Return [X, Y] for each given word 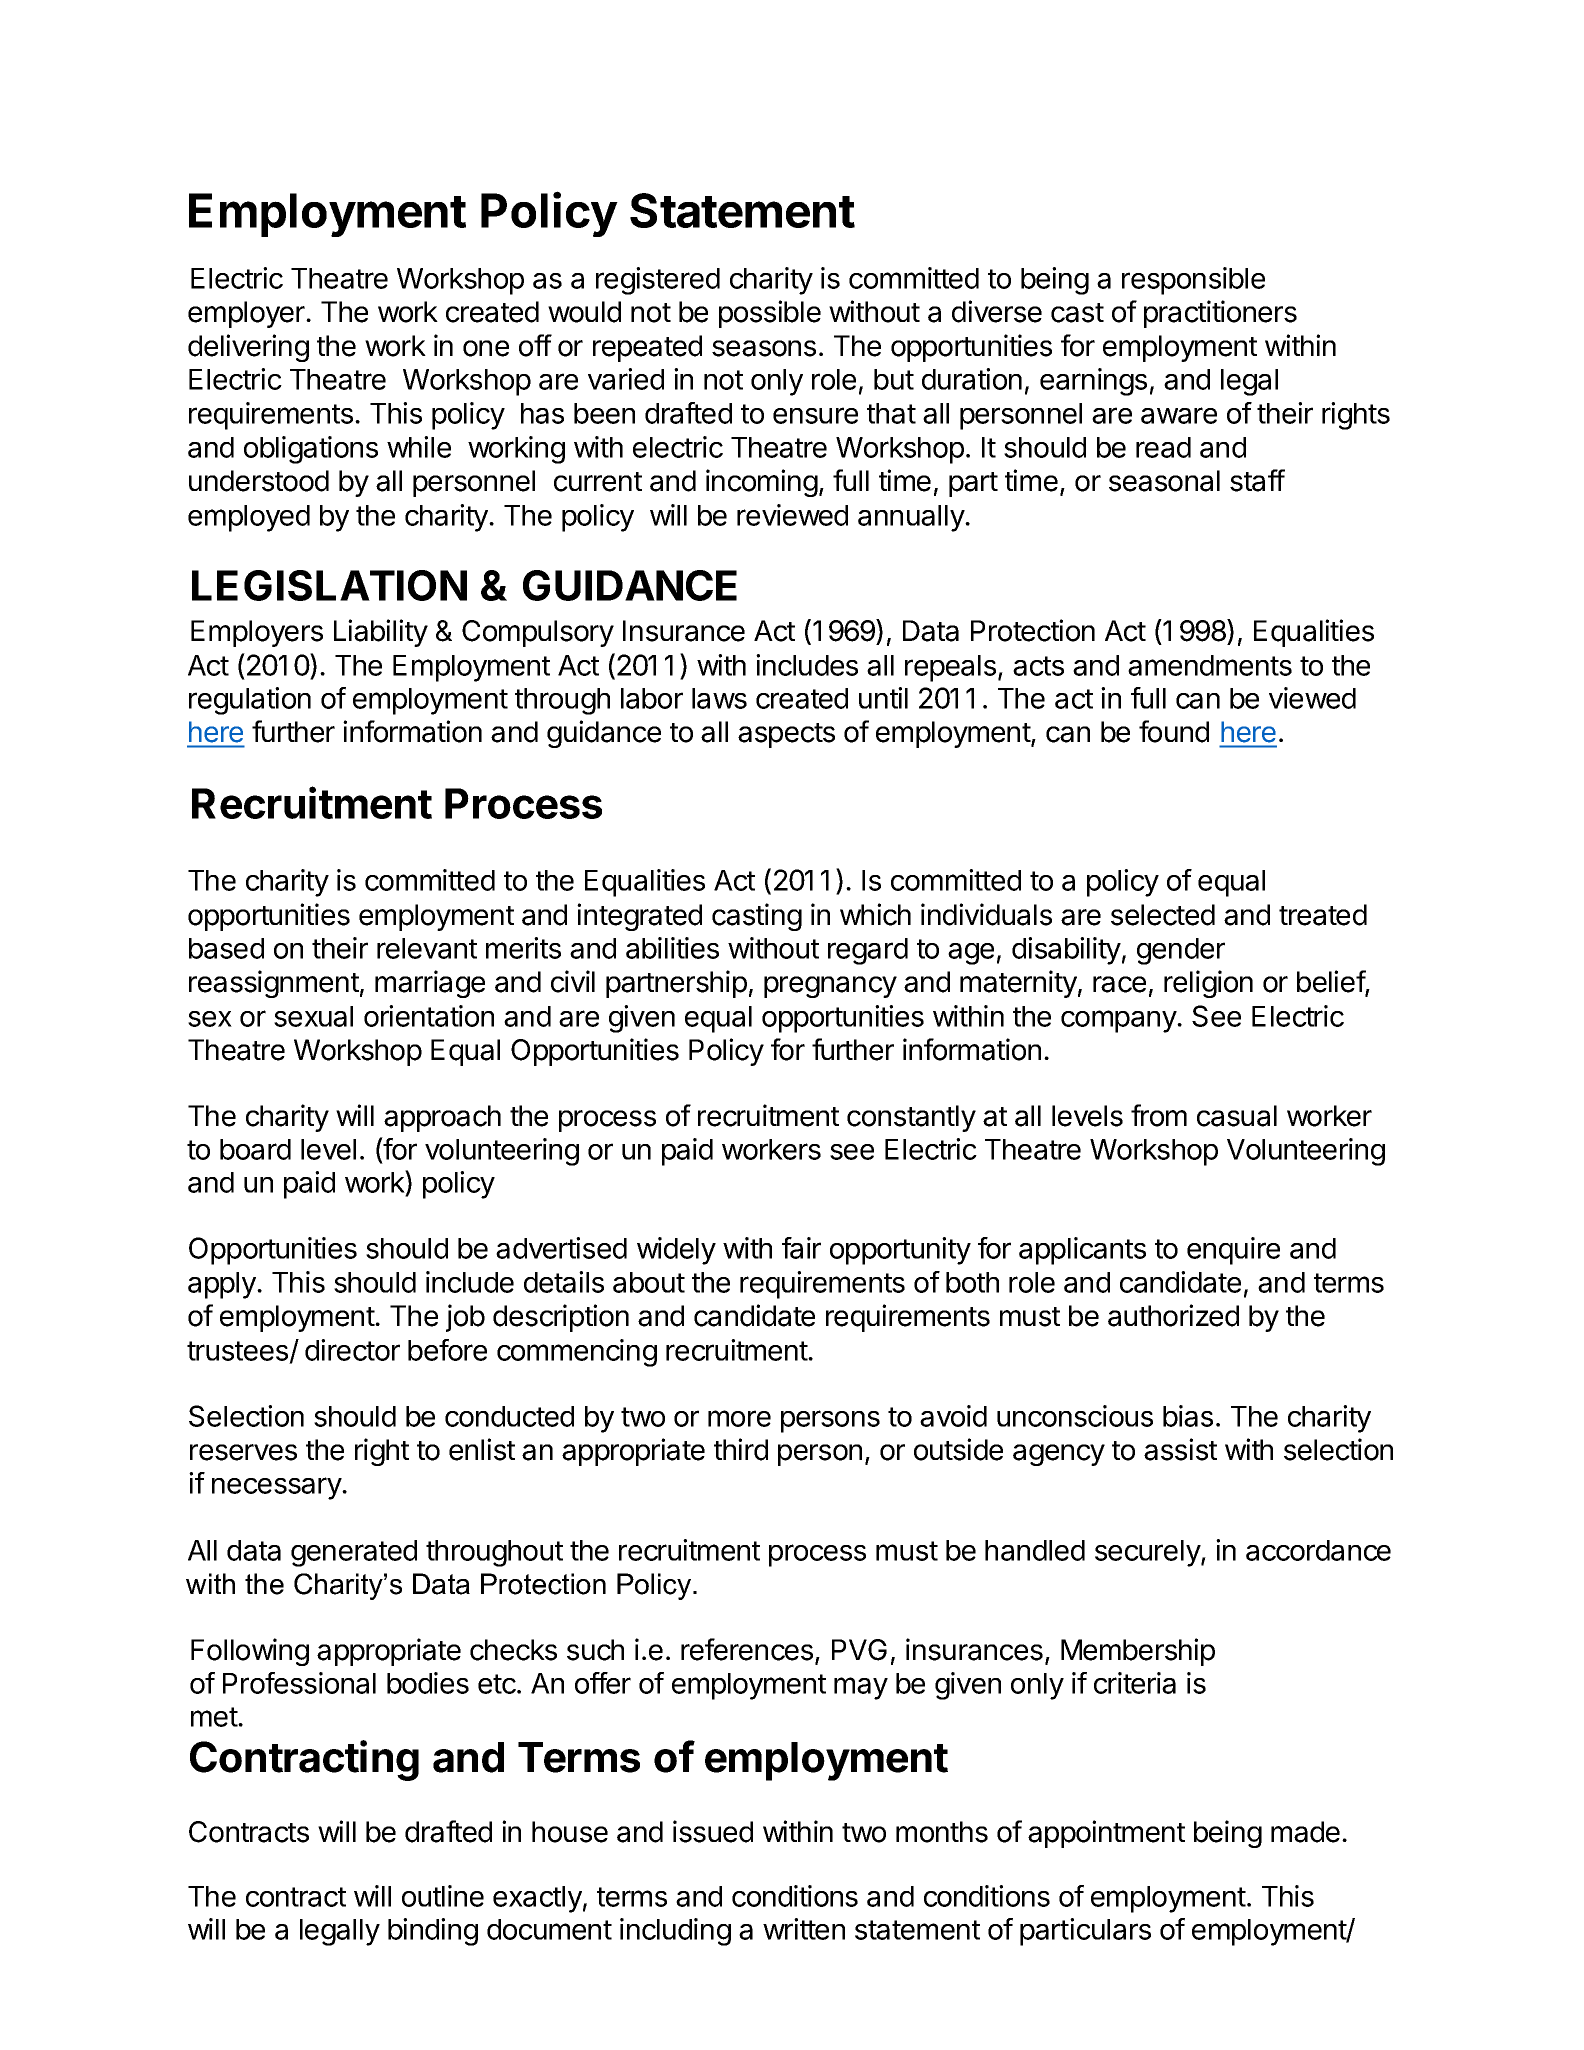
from [1159, 1115]
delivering [248, 348]
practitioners [1220, 314]
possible [770, 314]
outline [443, 1896]
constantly [911, 1118]
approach [442, 1118]
